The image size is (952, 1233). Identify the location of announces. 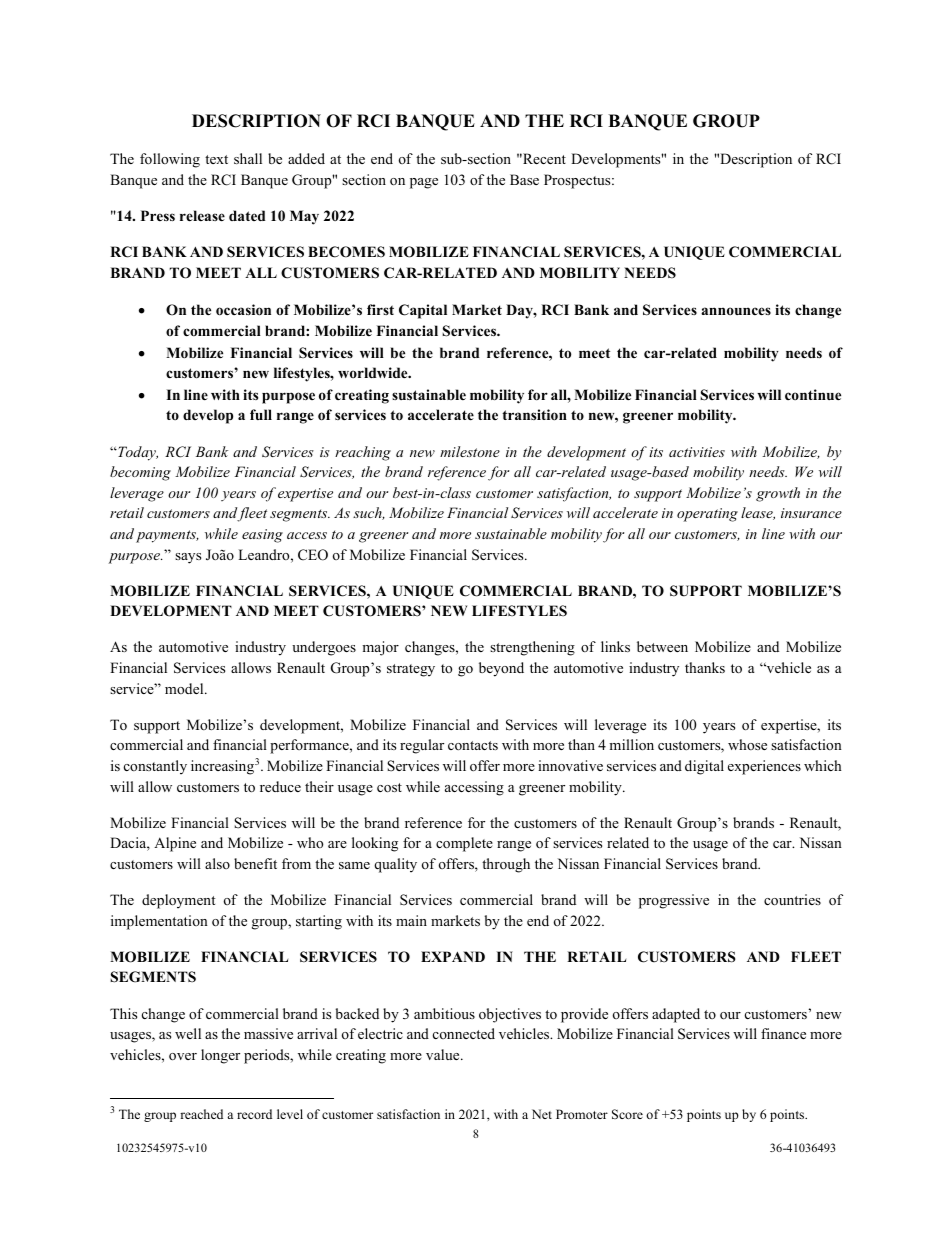
(736, 311).
